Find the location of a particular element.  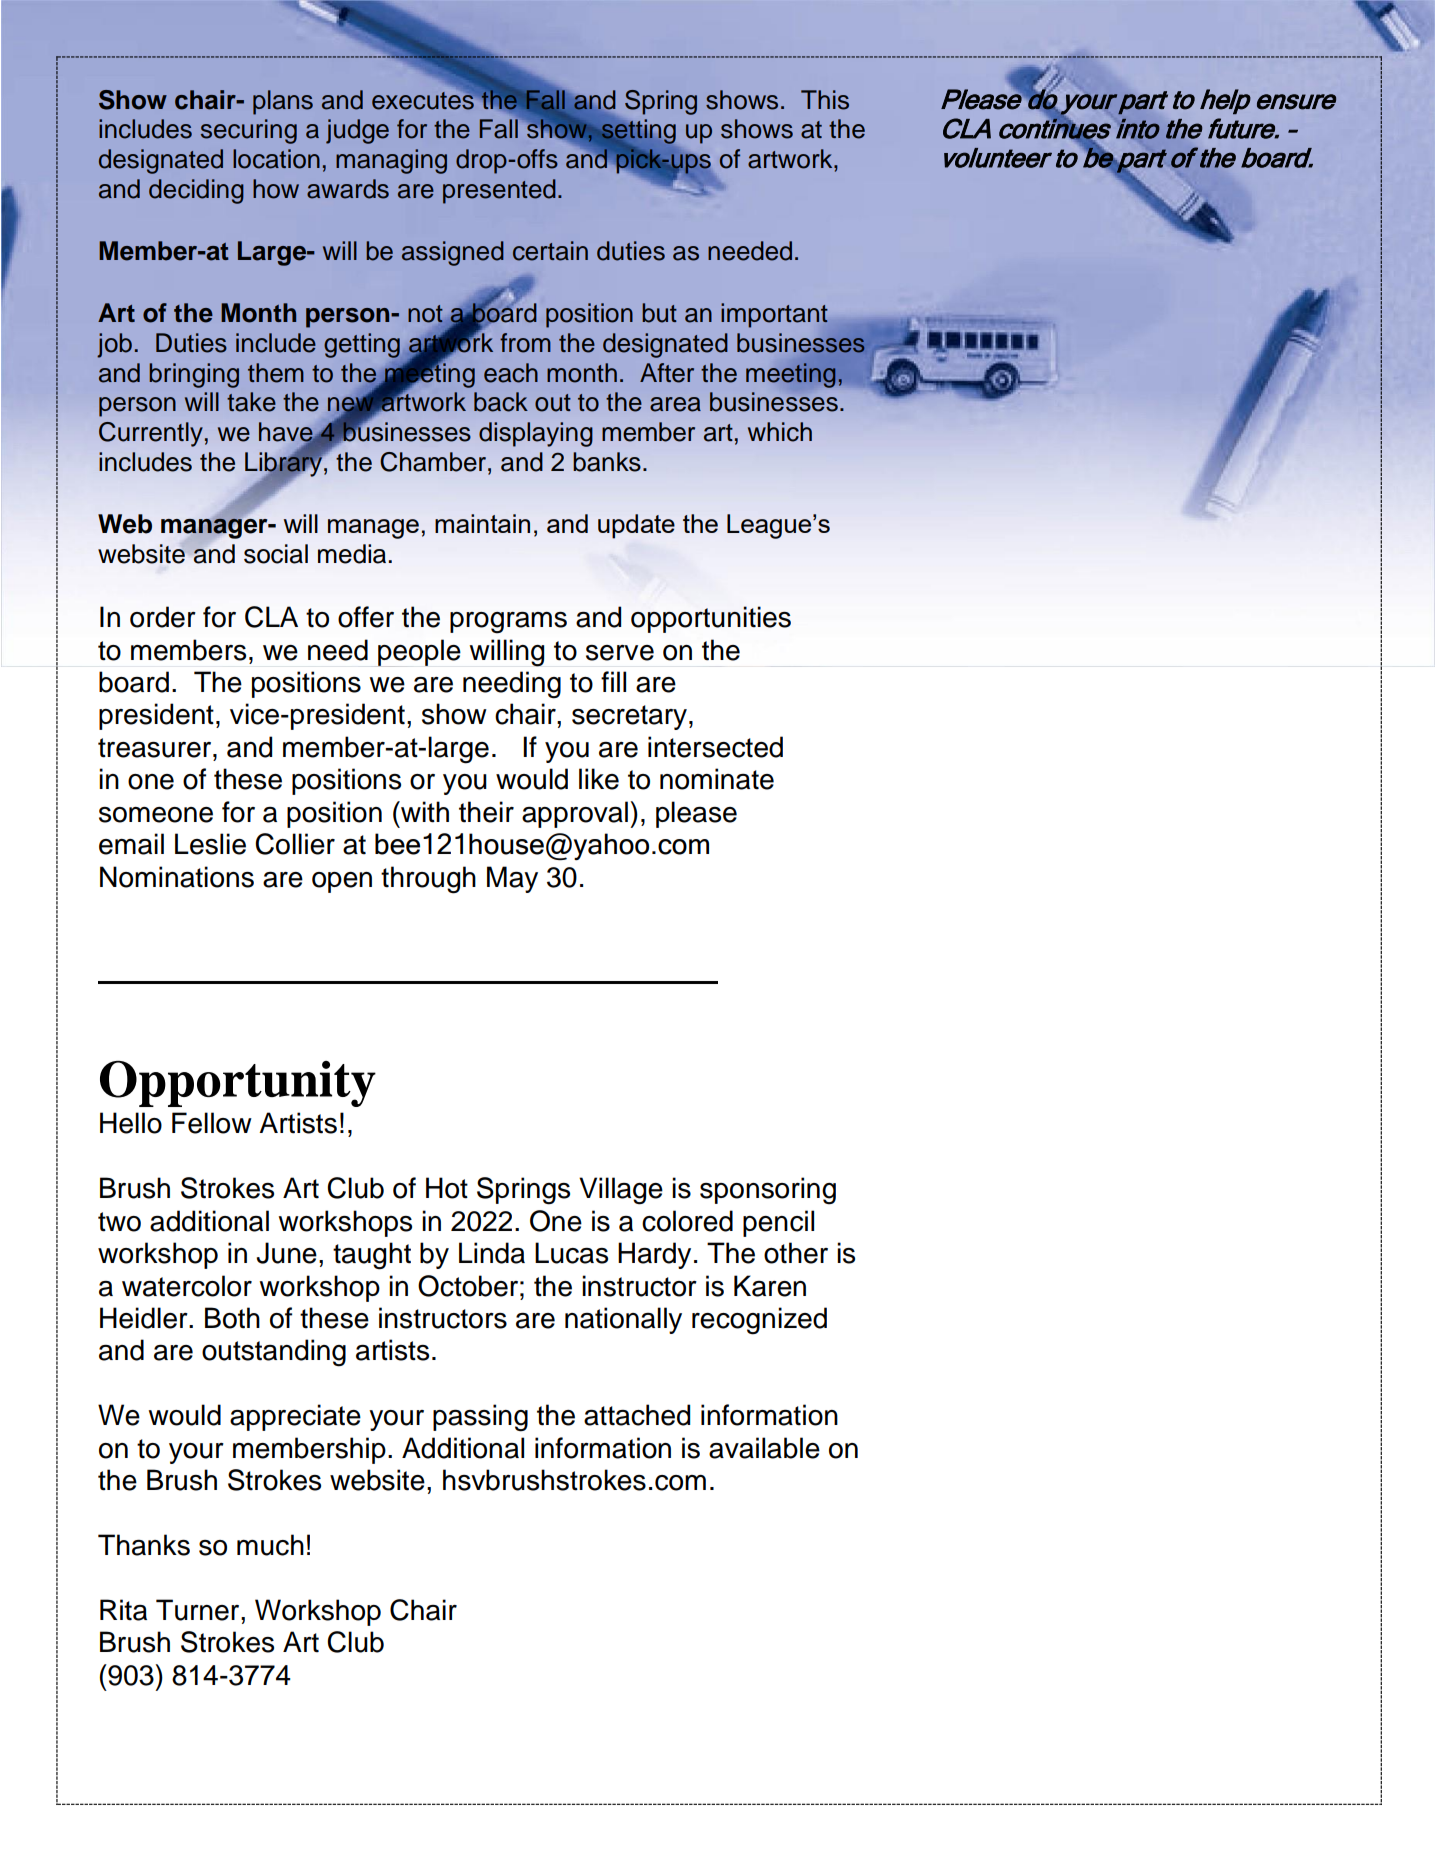

nominate is located at coordinates (717, 779).
